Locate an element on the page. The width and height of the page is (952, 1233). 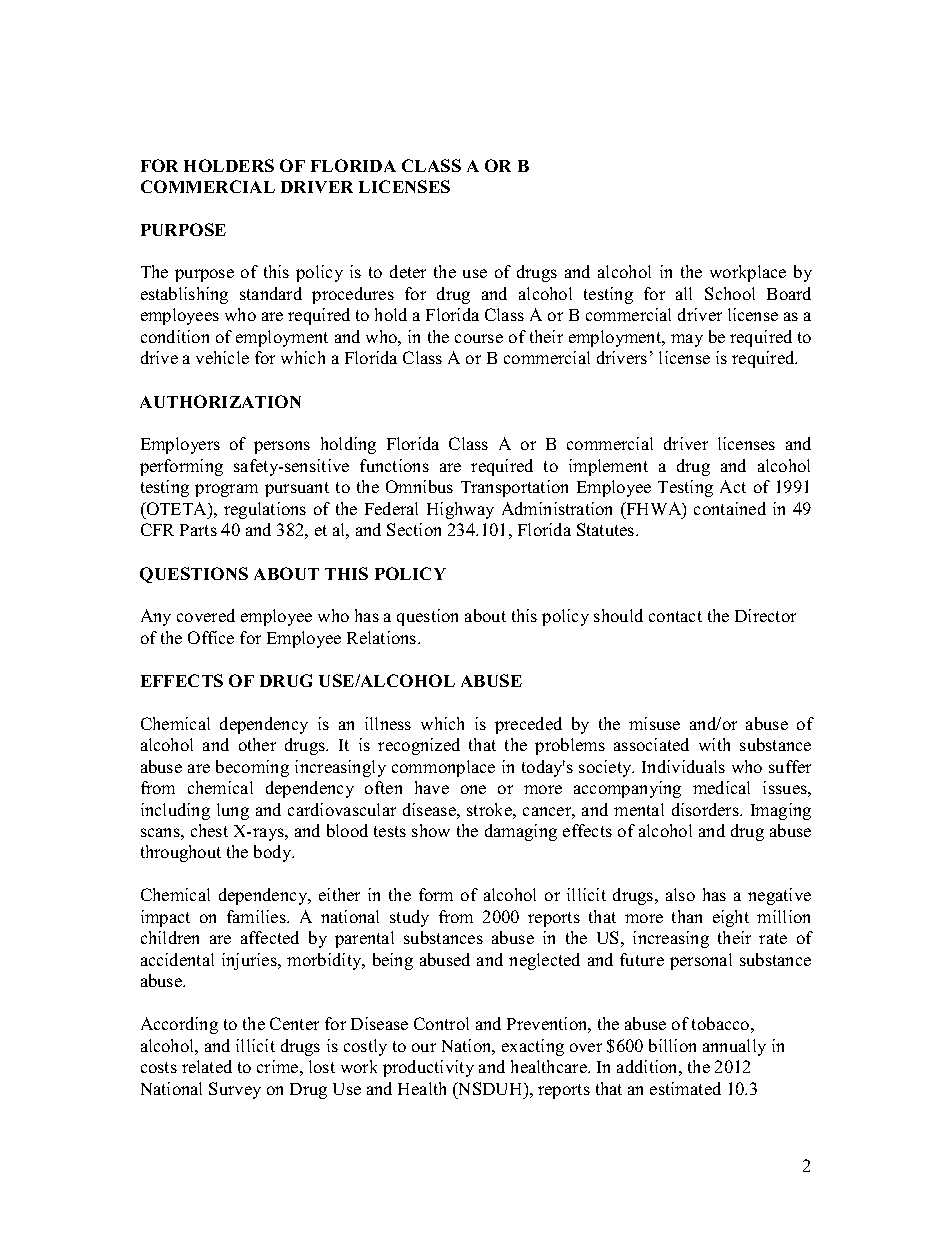
course is located at coordinates (479, 338).
